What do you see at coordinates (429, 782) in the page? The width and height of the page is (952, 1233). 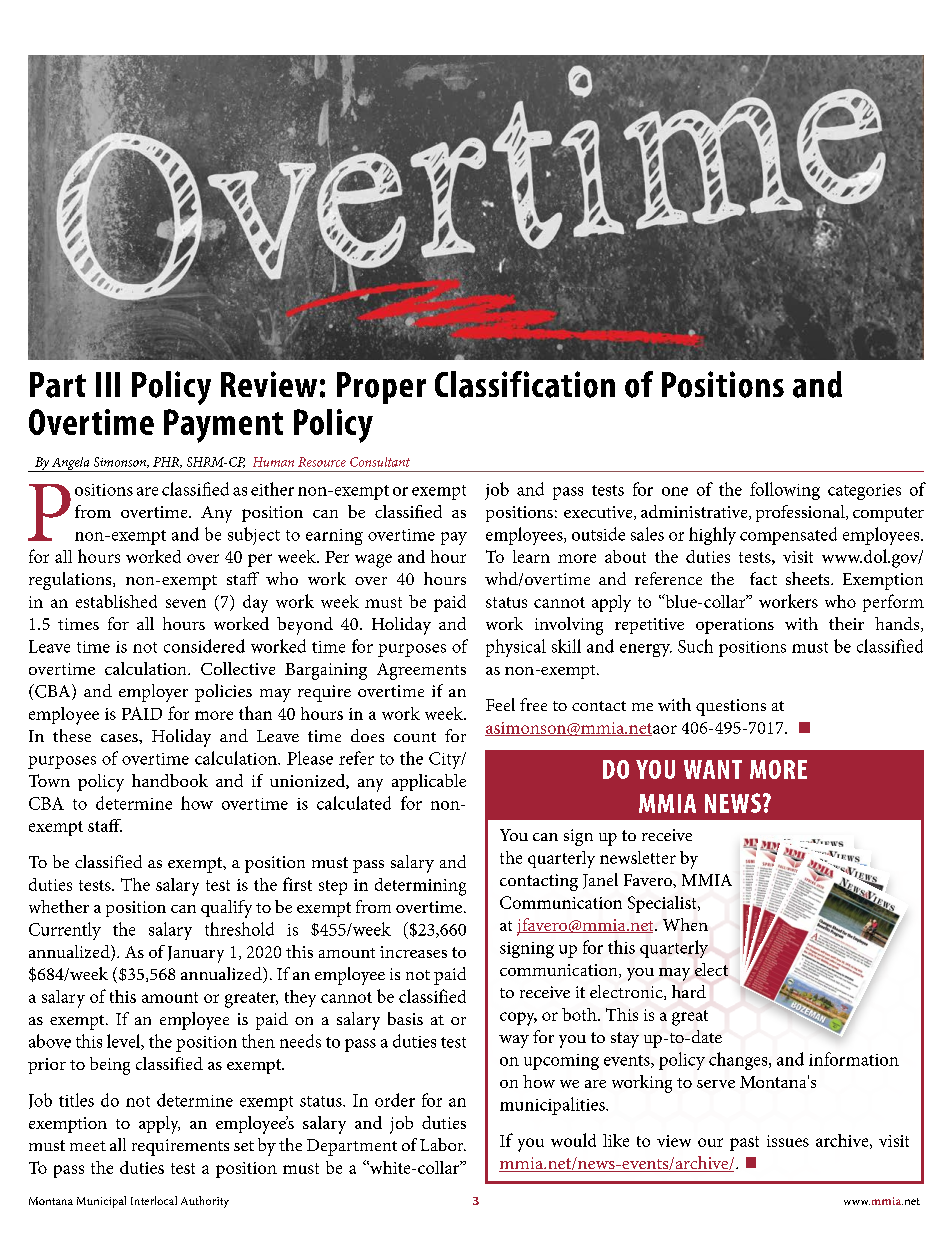 I see `applicable` at bounding box center [429, 782].
